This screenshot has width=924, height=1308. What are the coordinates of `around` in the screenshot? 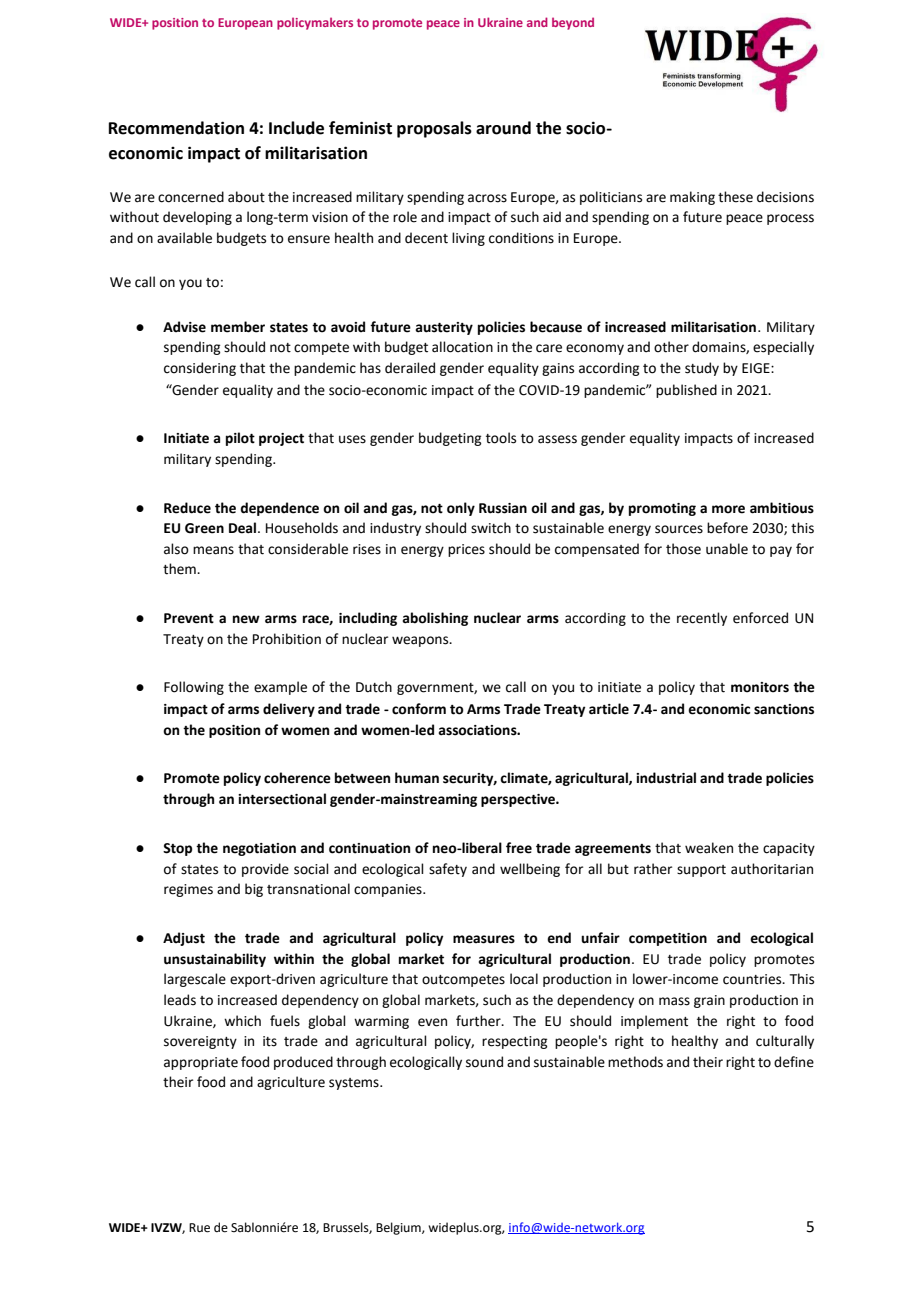 It's located at (503, 128).
